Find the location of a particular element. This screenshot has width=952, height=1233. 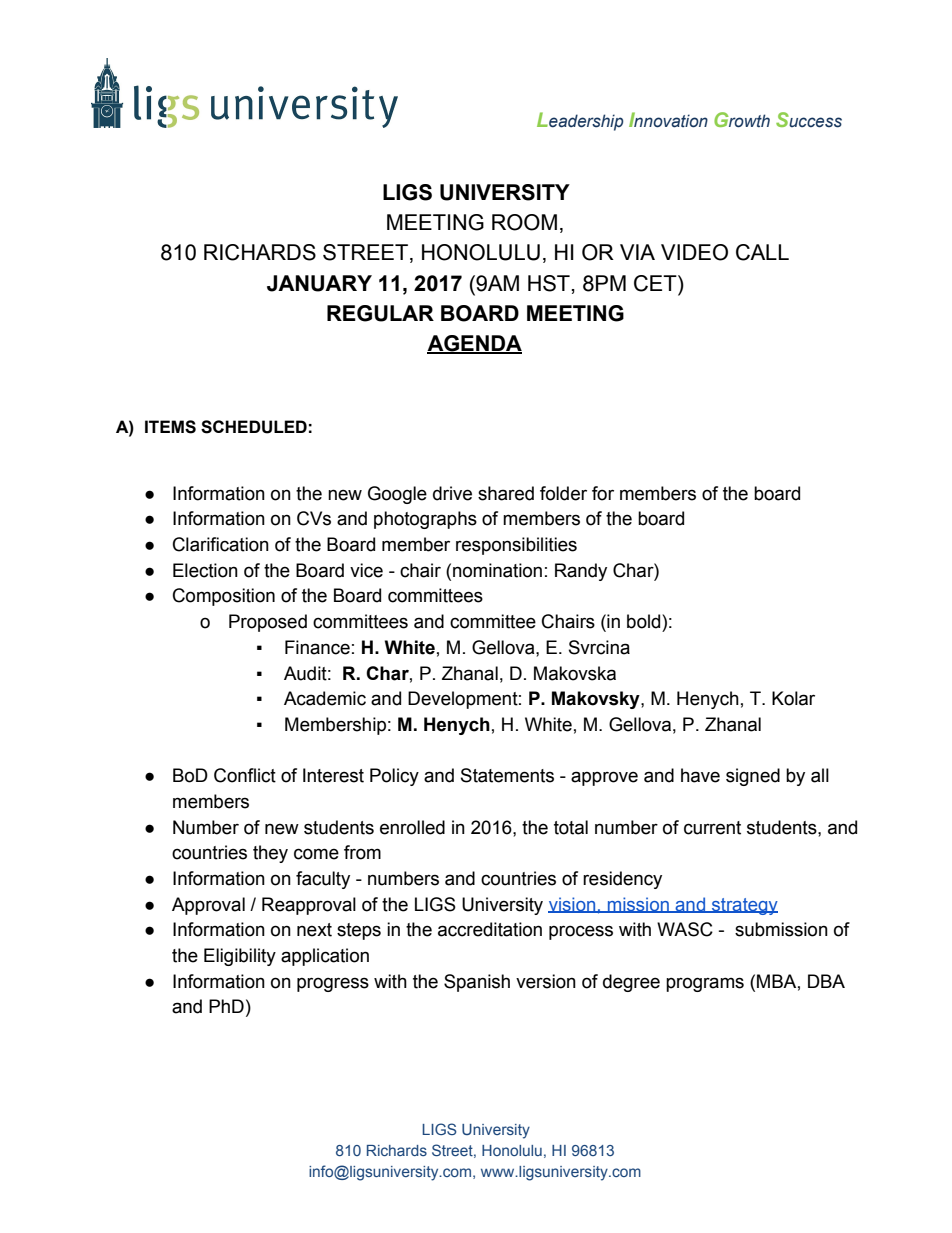

CALL is located at coordinates (762, 252).
